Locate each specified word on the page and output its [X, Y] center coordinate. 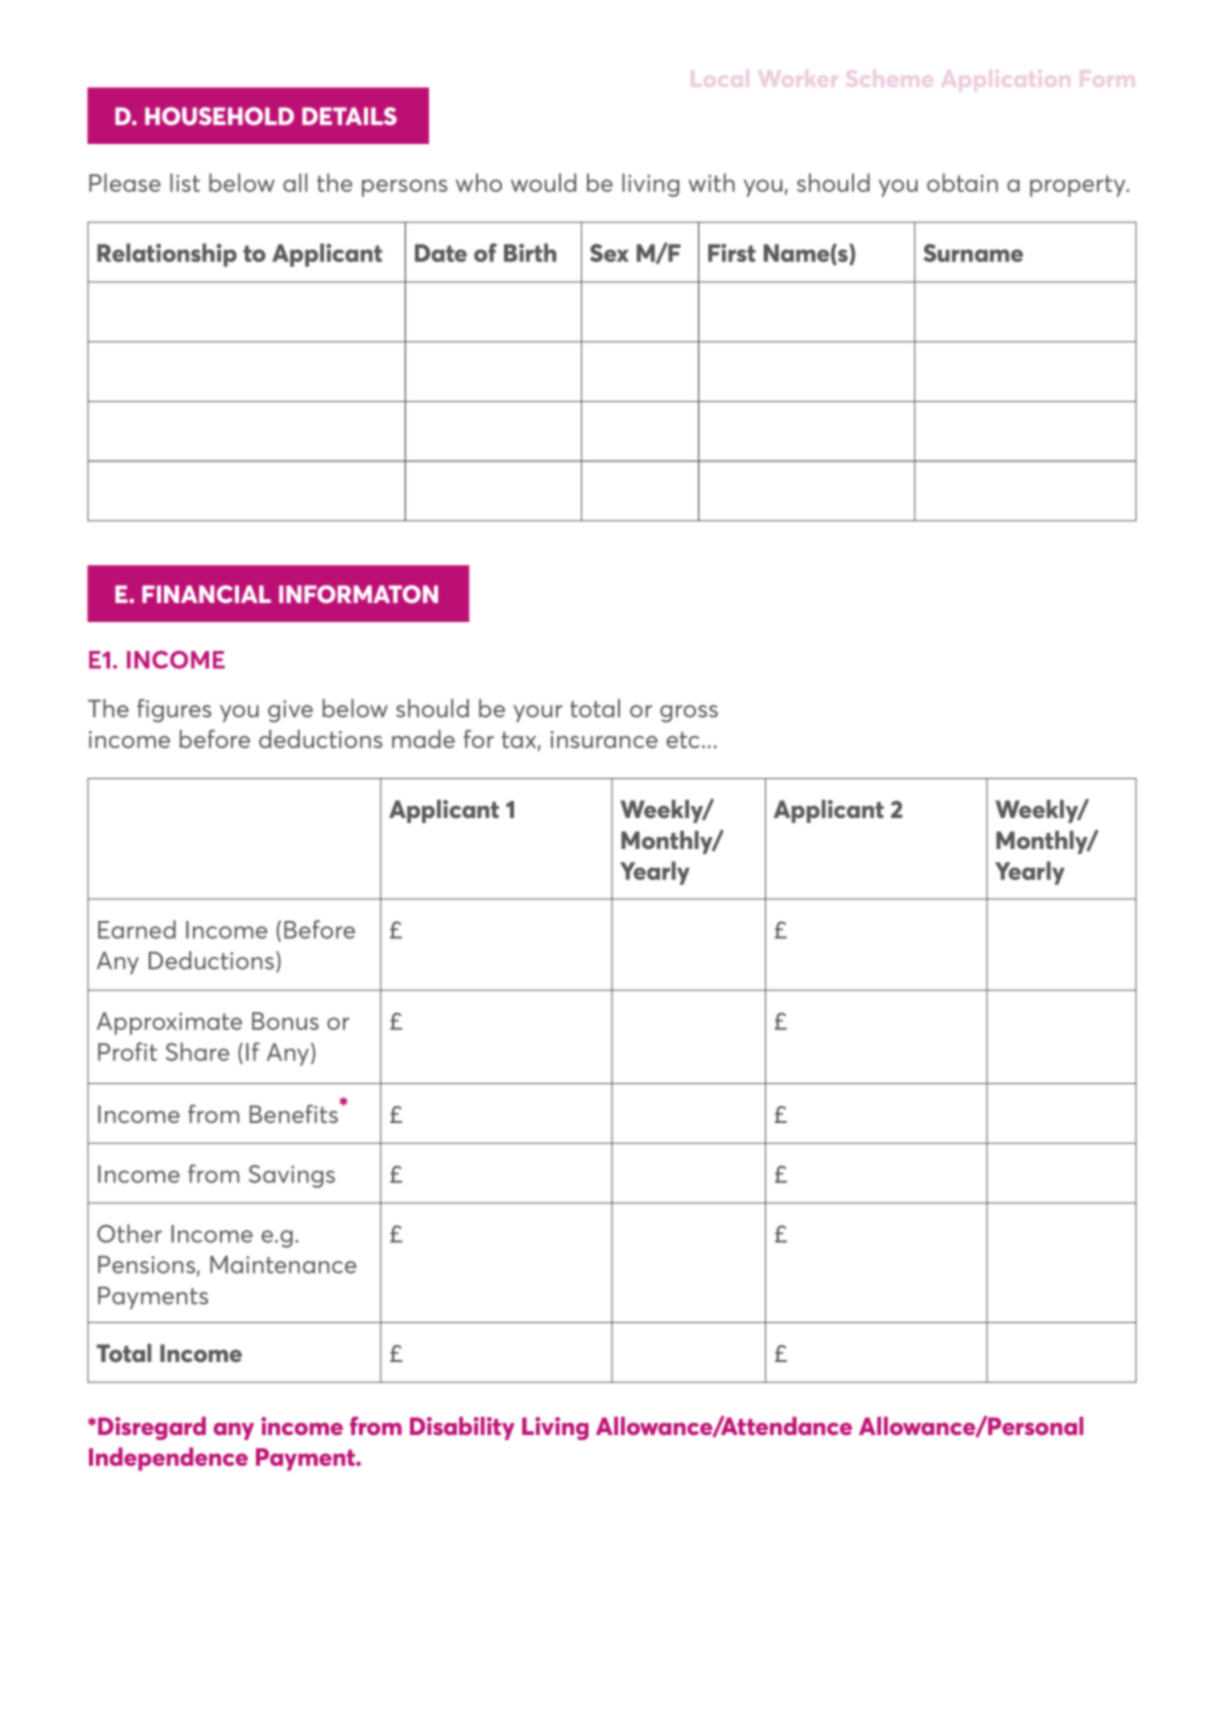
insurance [604, 739]
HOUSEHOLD [219, 116]
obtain [962, 182]
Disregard [152, 1428]
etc [683, 740]
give [290, 711]
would [543, 182]
